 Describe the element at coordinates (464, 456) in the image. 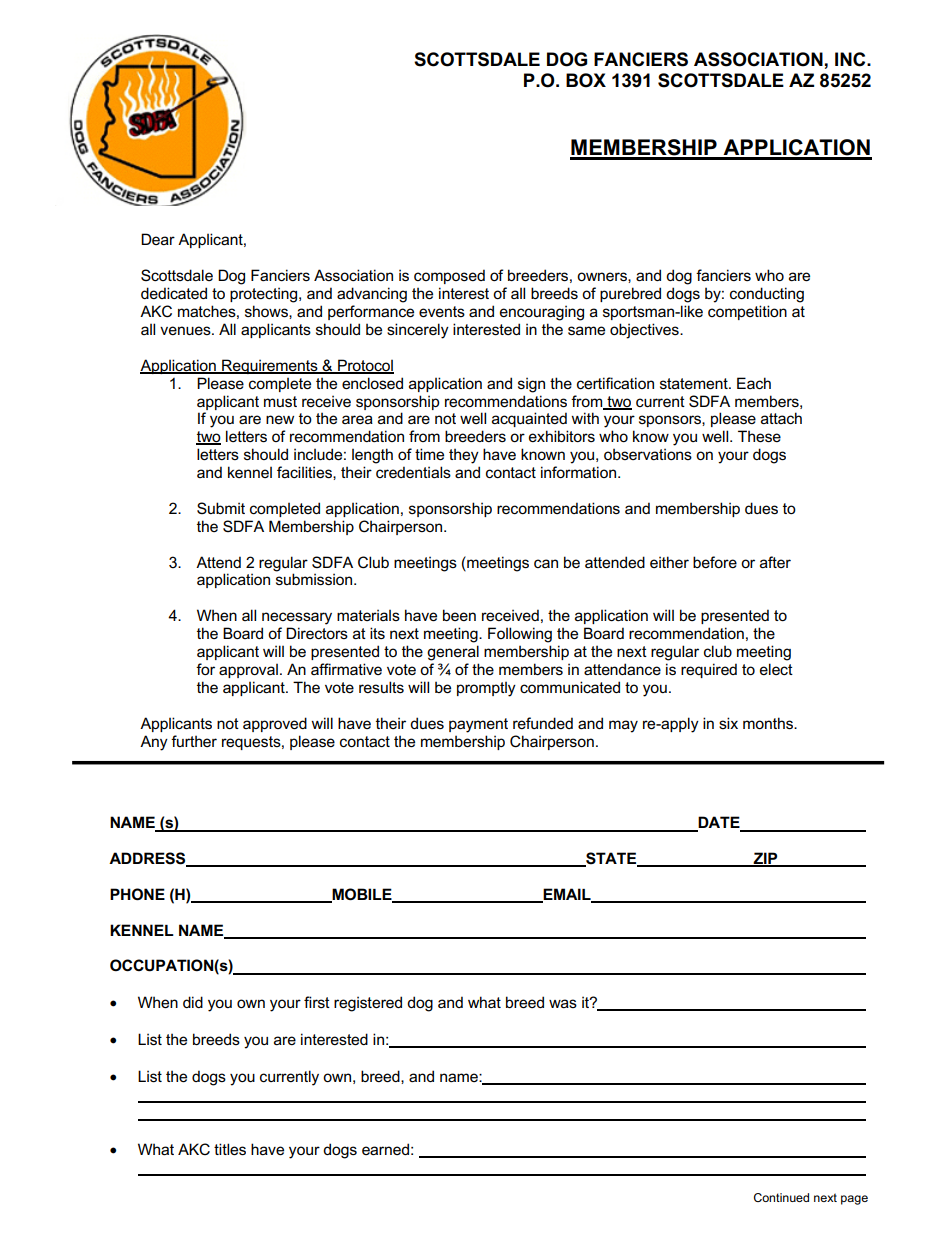

I see `they` at that location.
